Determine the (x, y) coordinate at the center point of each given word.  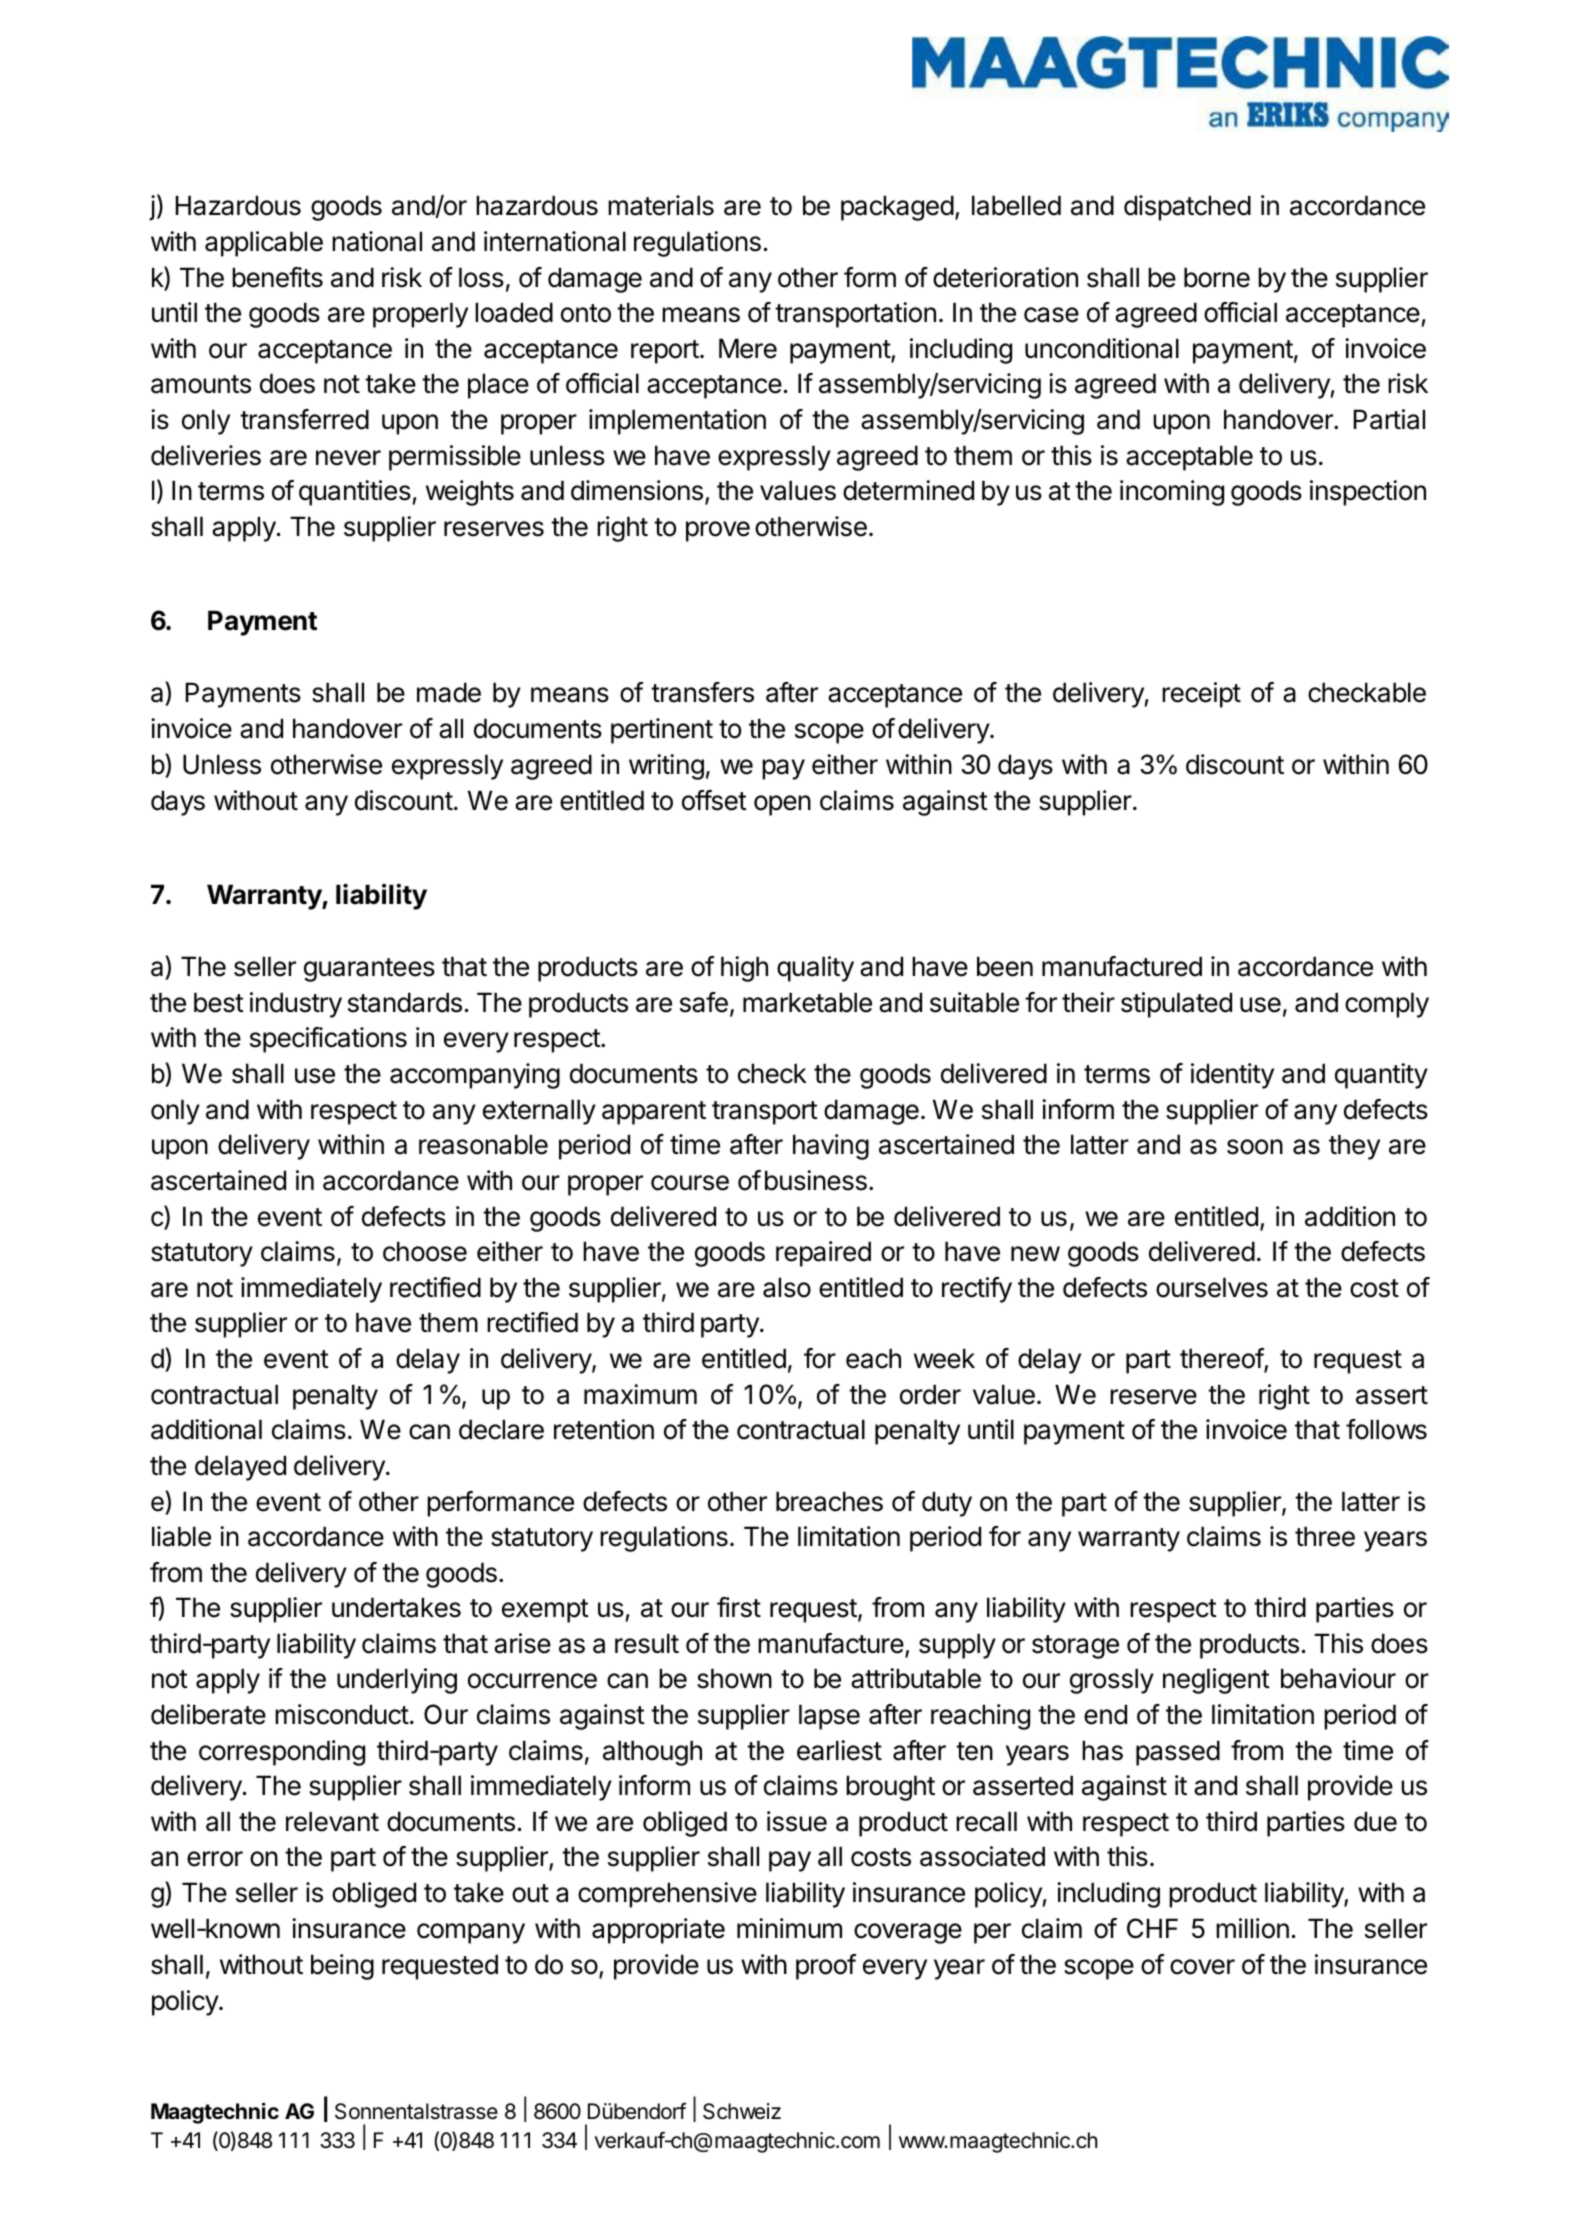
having (831, 1147)
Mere (748, 348)
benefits (277, 277)
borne (1217, 277)
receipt (1201, 695)
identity (1232, 1076)
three (1325, 1536)
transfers (702, 692)
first (739, 1607)
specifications (328, 1040)
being (342, 1967)
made (449, 692)
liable (181, 1536)
